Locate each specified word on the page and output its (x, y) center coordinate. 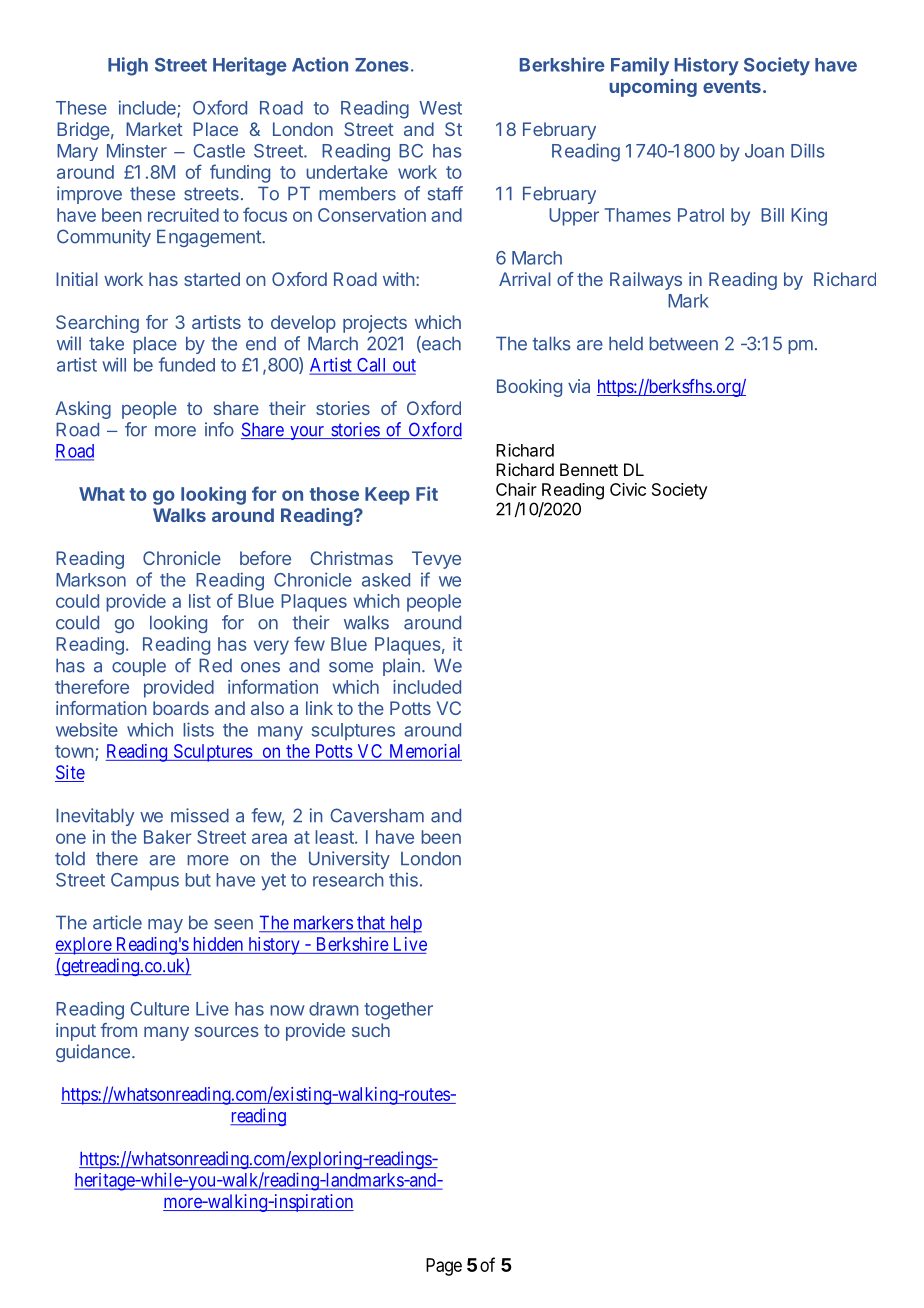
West (440, 108)
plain (401, 667)
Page (444, 1267)
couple (139, 667)
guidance (93, 1053)
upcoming (653, 88)
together (398, 1011)
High (128, 66)
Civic (628, 489)
